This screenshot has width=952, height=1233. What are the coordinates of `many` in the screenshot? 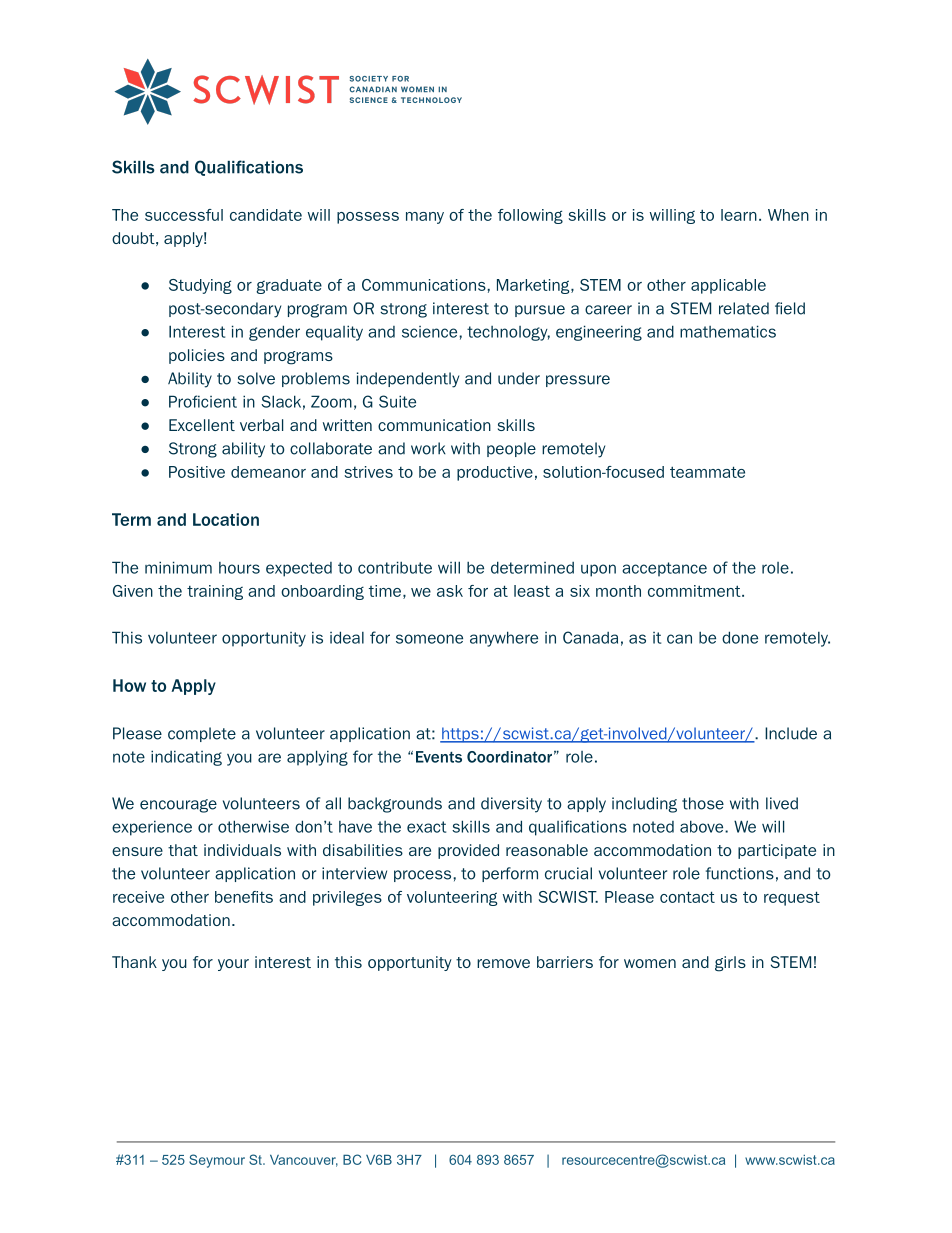 It's located at (425, 218).
